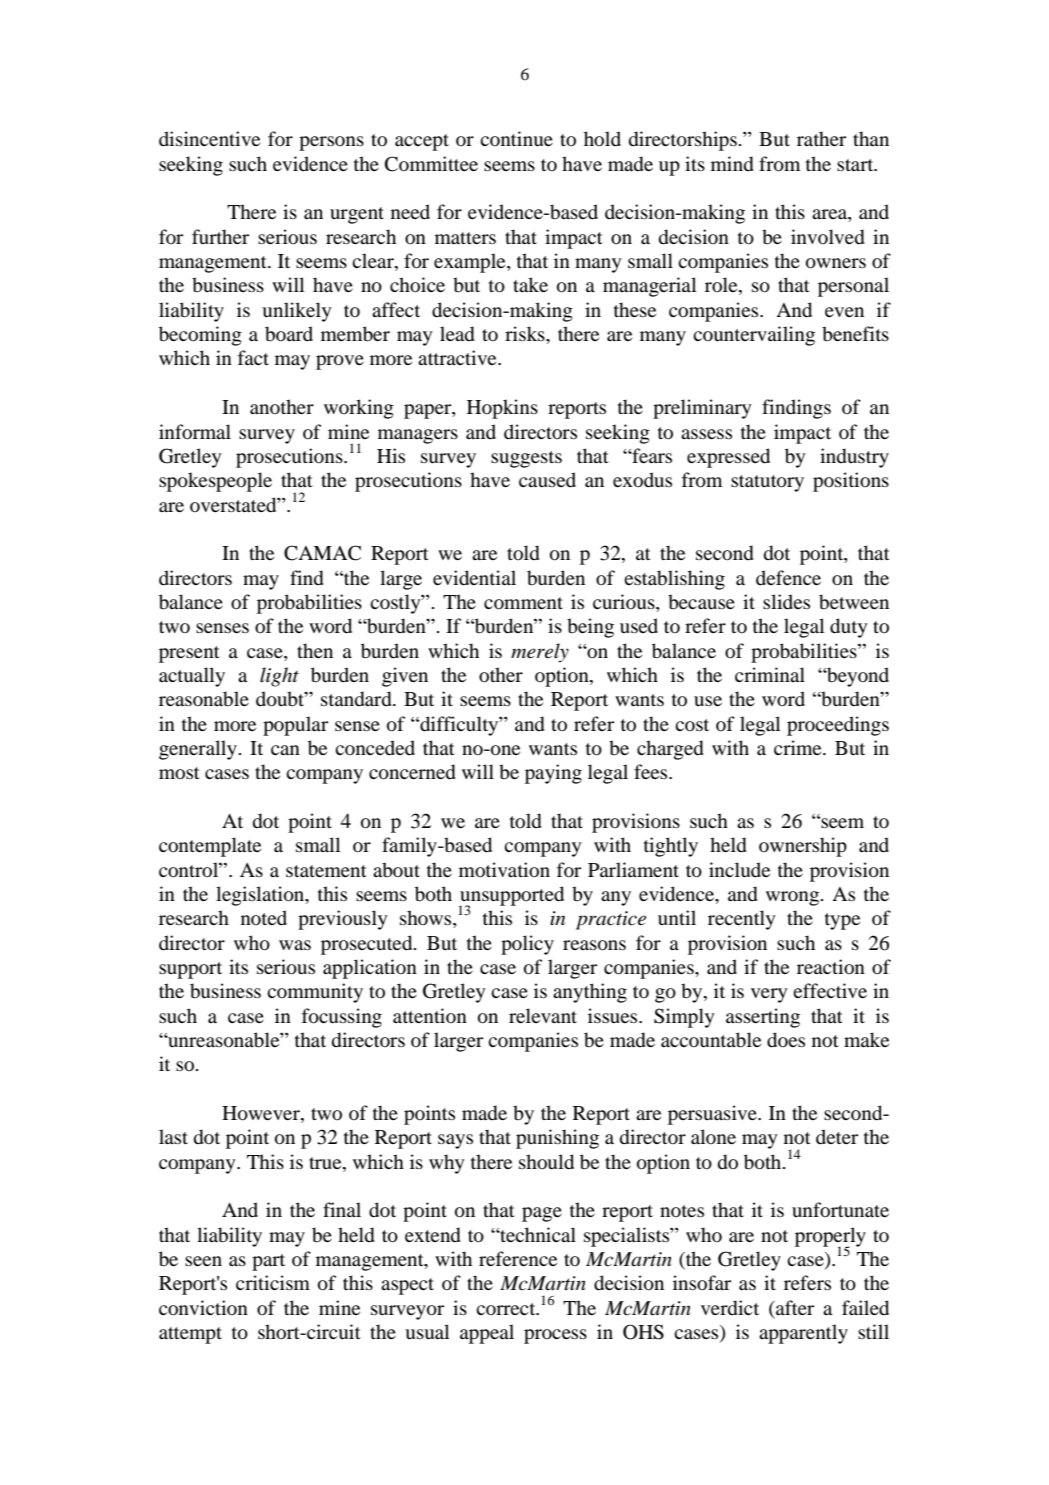 The height and width of the page is (1485, 1049). What do you see at coordinates (553, 774) in the page?
I see `paying` at bounding box center [553, 774].
